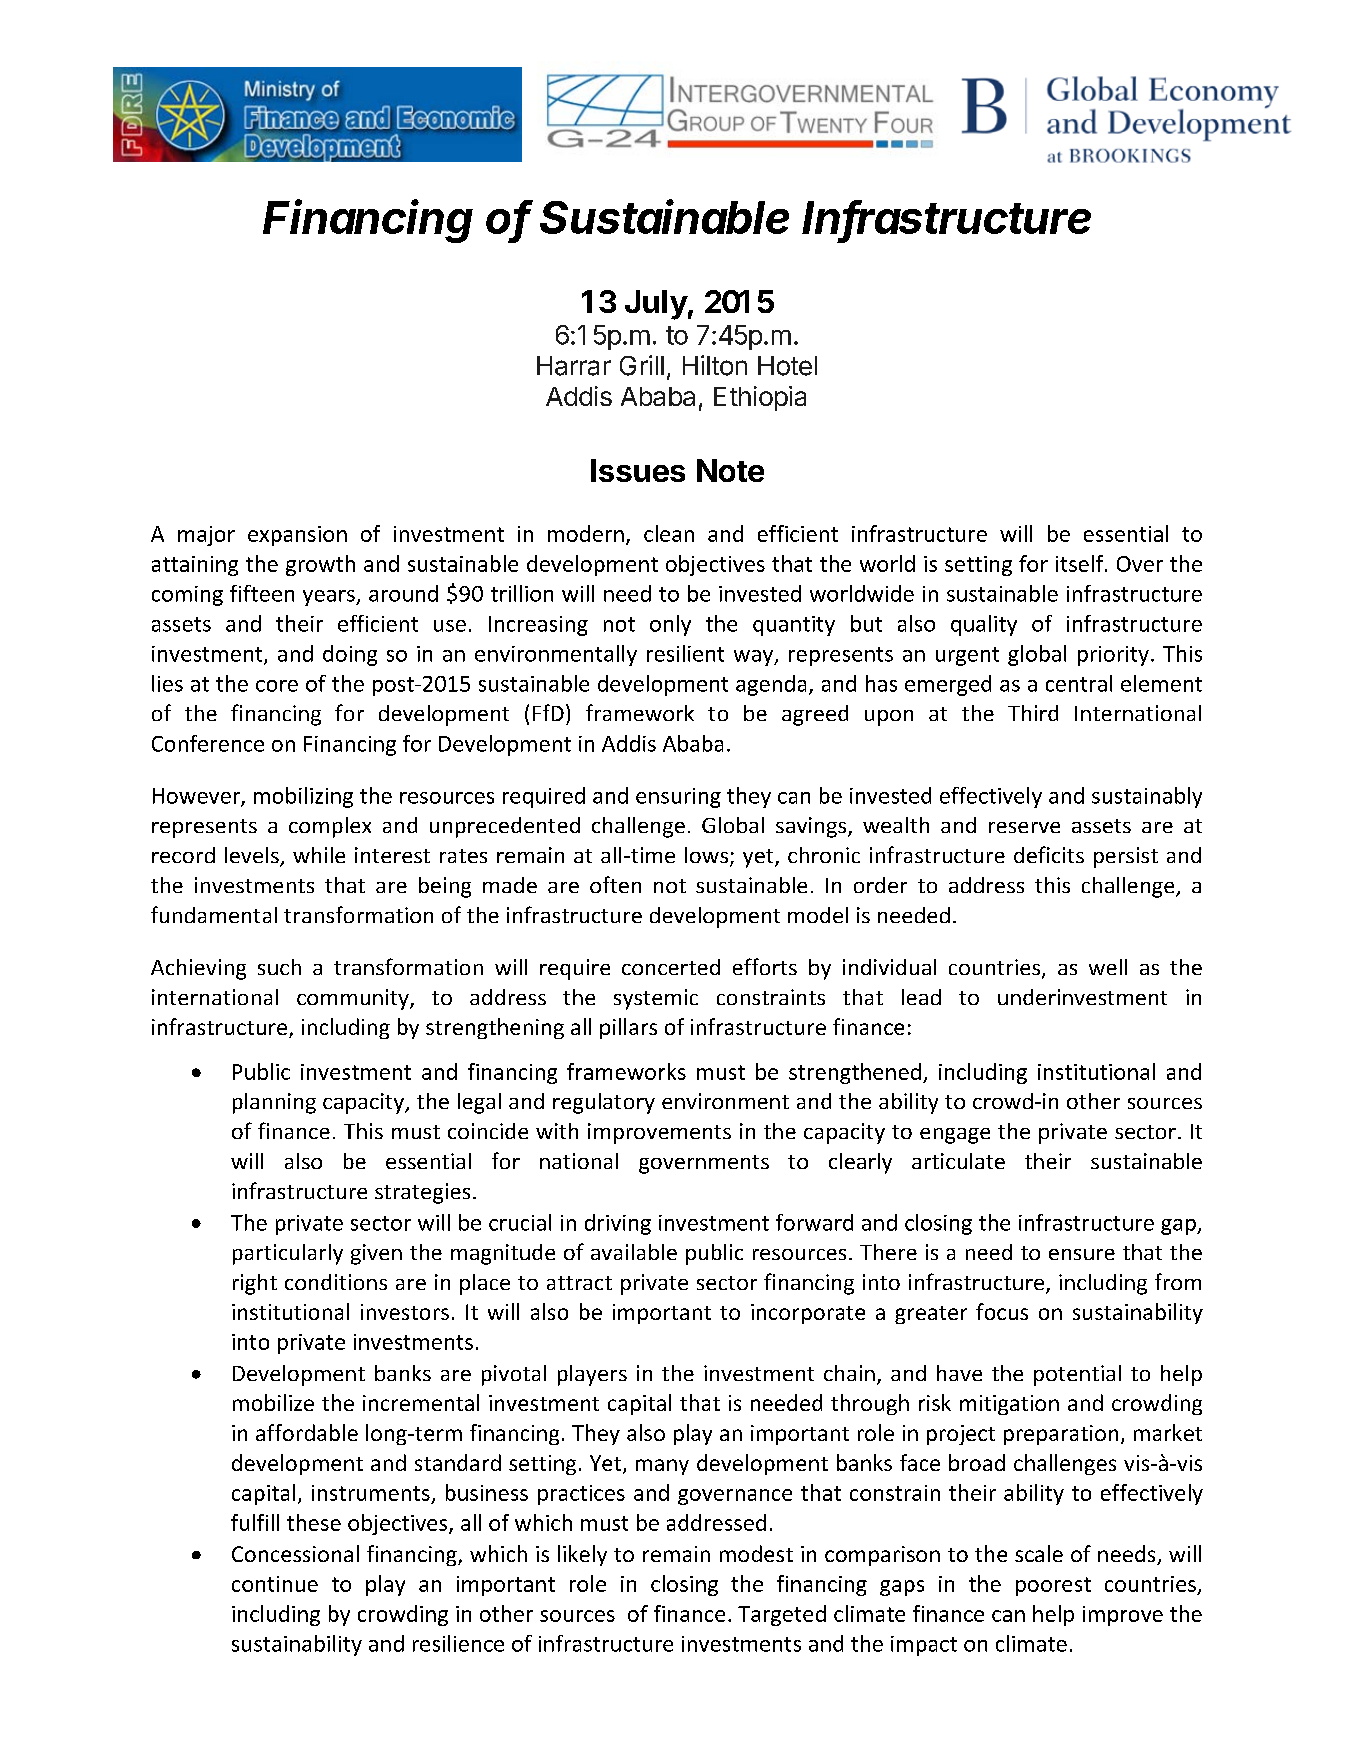  What do you see at coordinates (642, 365) in the screenshot?
I see `Grill` at bounding box center [642, 365].
